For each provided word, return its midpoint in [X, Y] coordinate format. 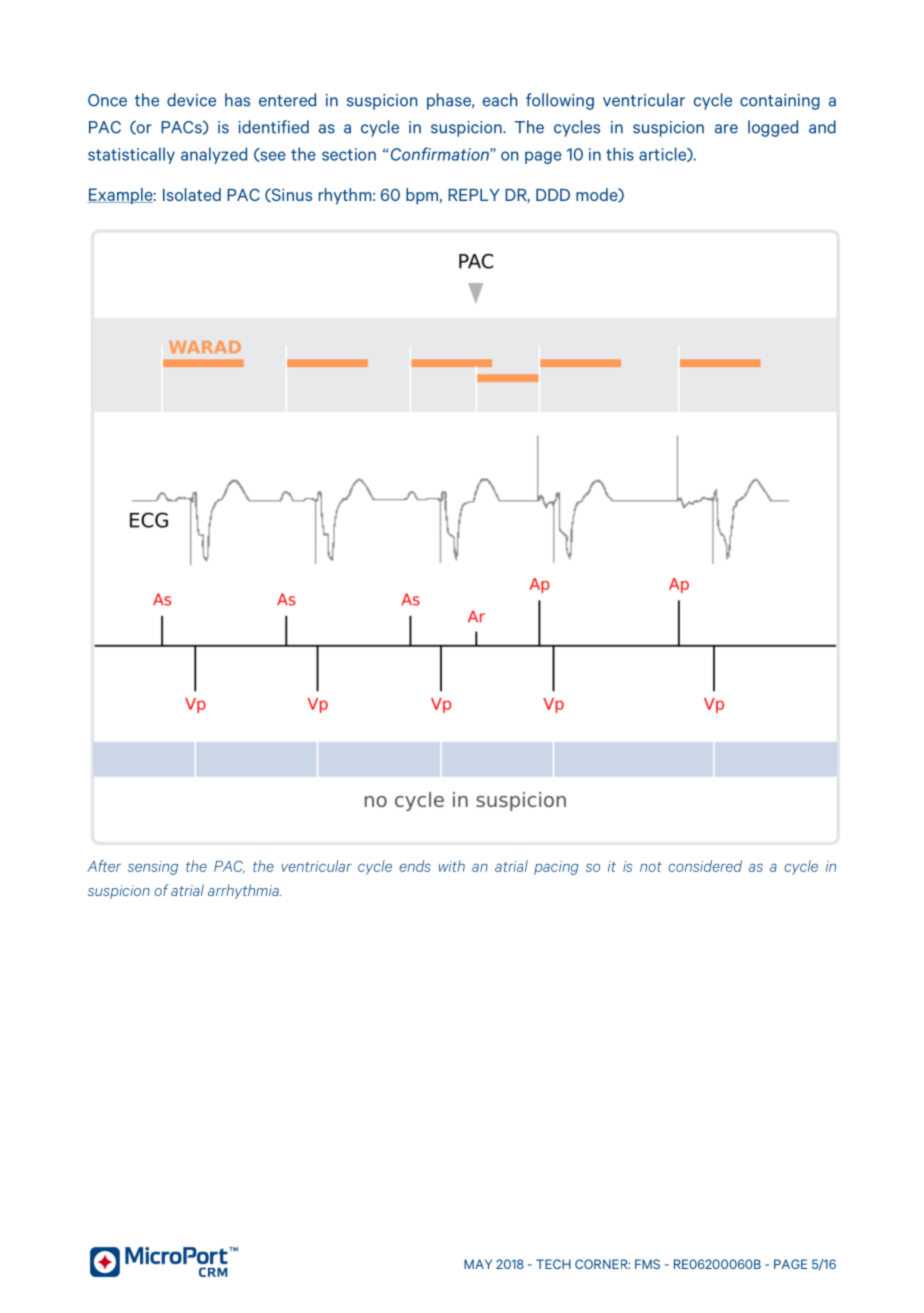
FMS [647, 1264]
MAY [478, 1264]
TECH [553, 1264]
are [726, 129]
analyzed [214, 155]
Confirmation [441, 154]
